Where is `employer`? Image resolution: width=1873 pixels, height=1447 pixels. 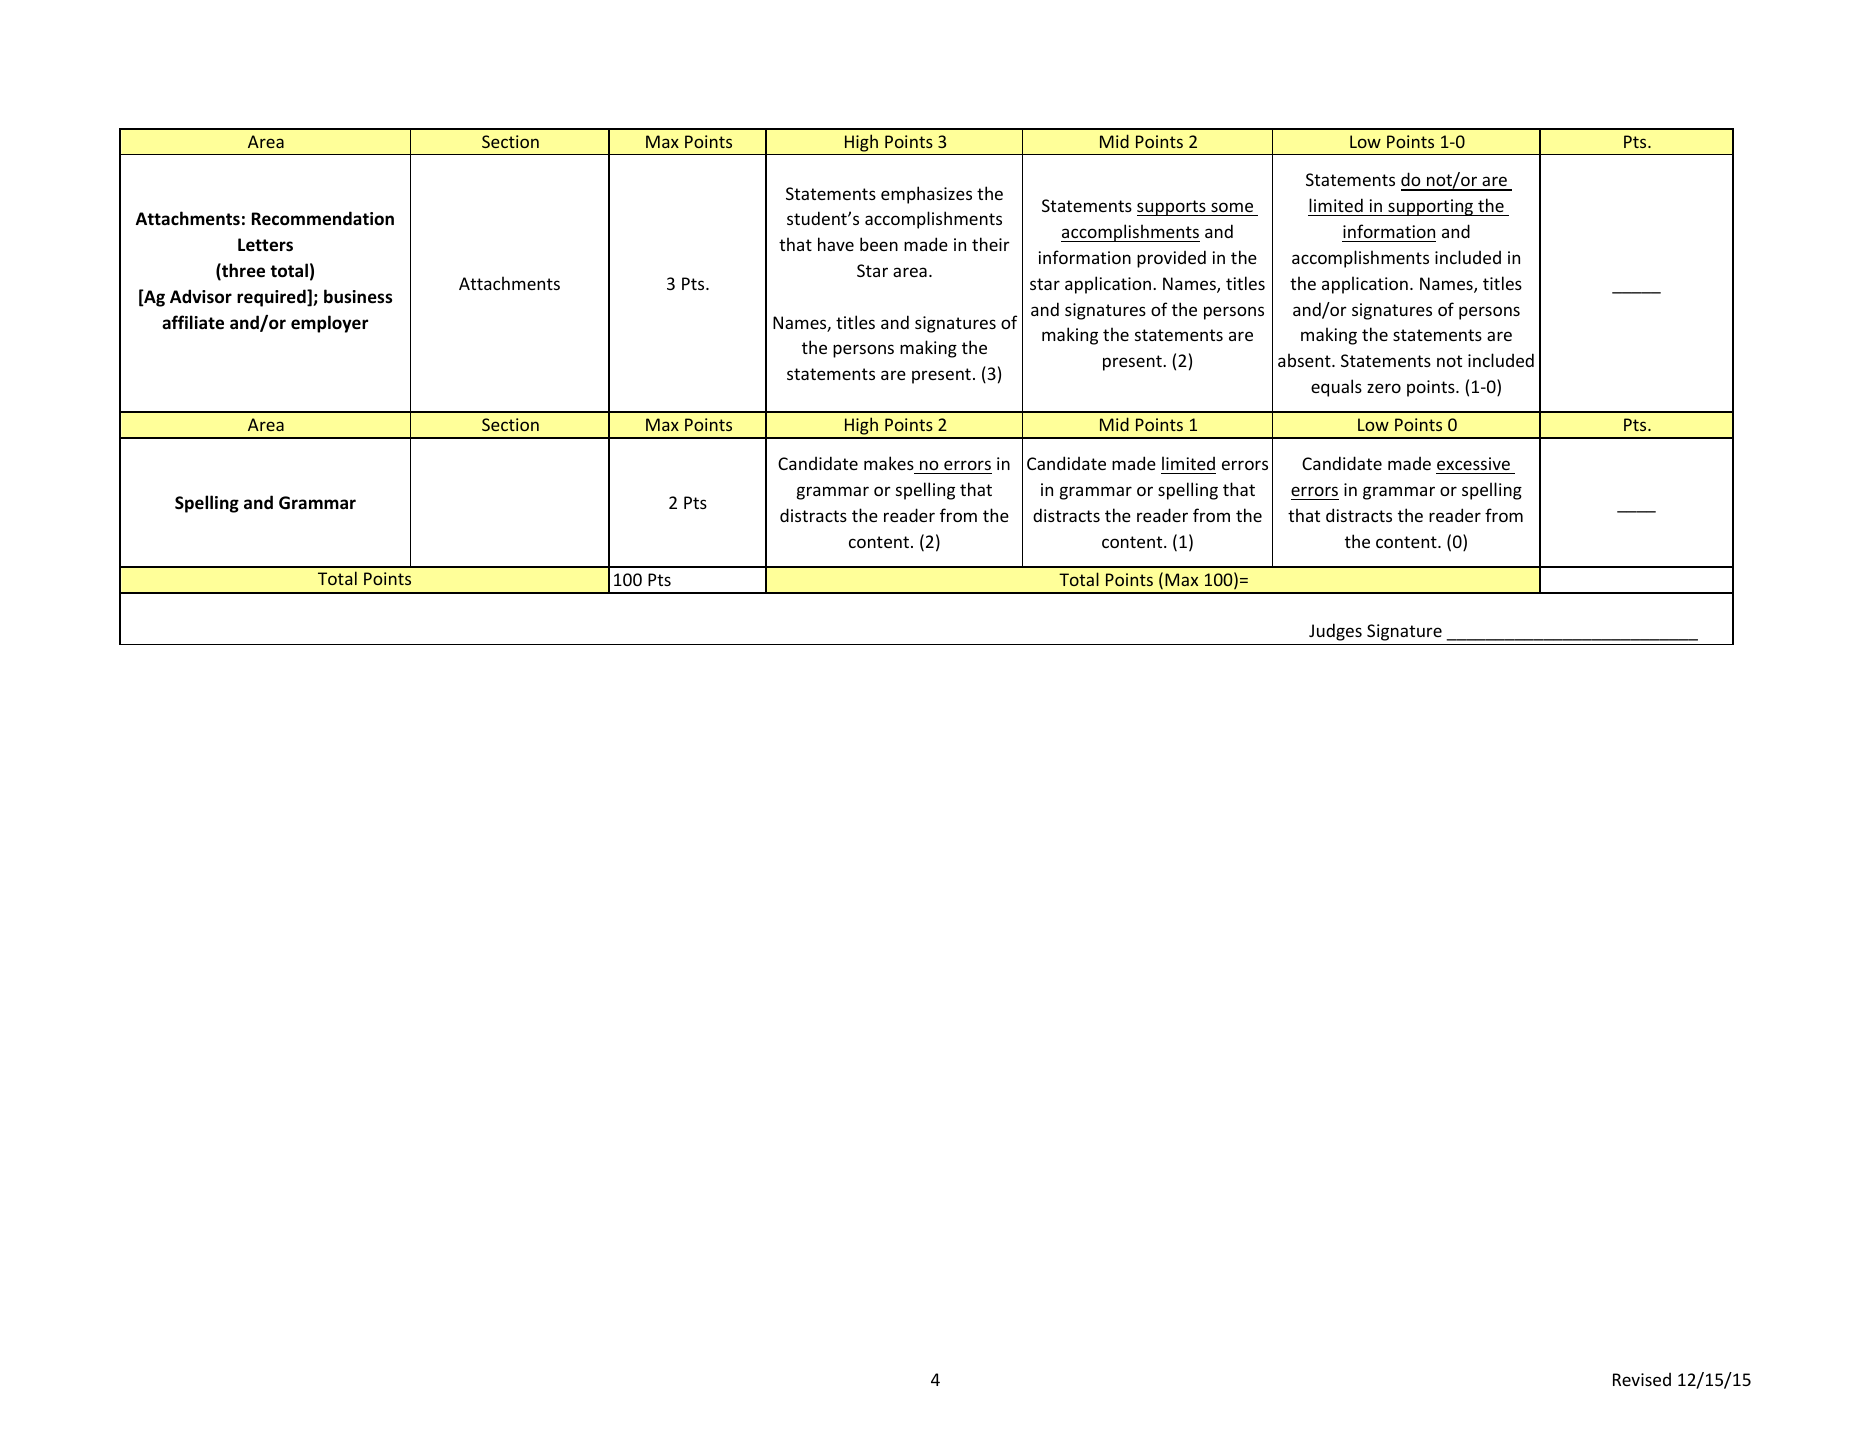 employer is located at coordinates (329, 324).
